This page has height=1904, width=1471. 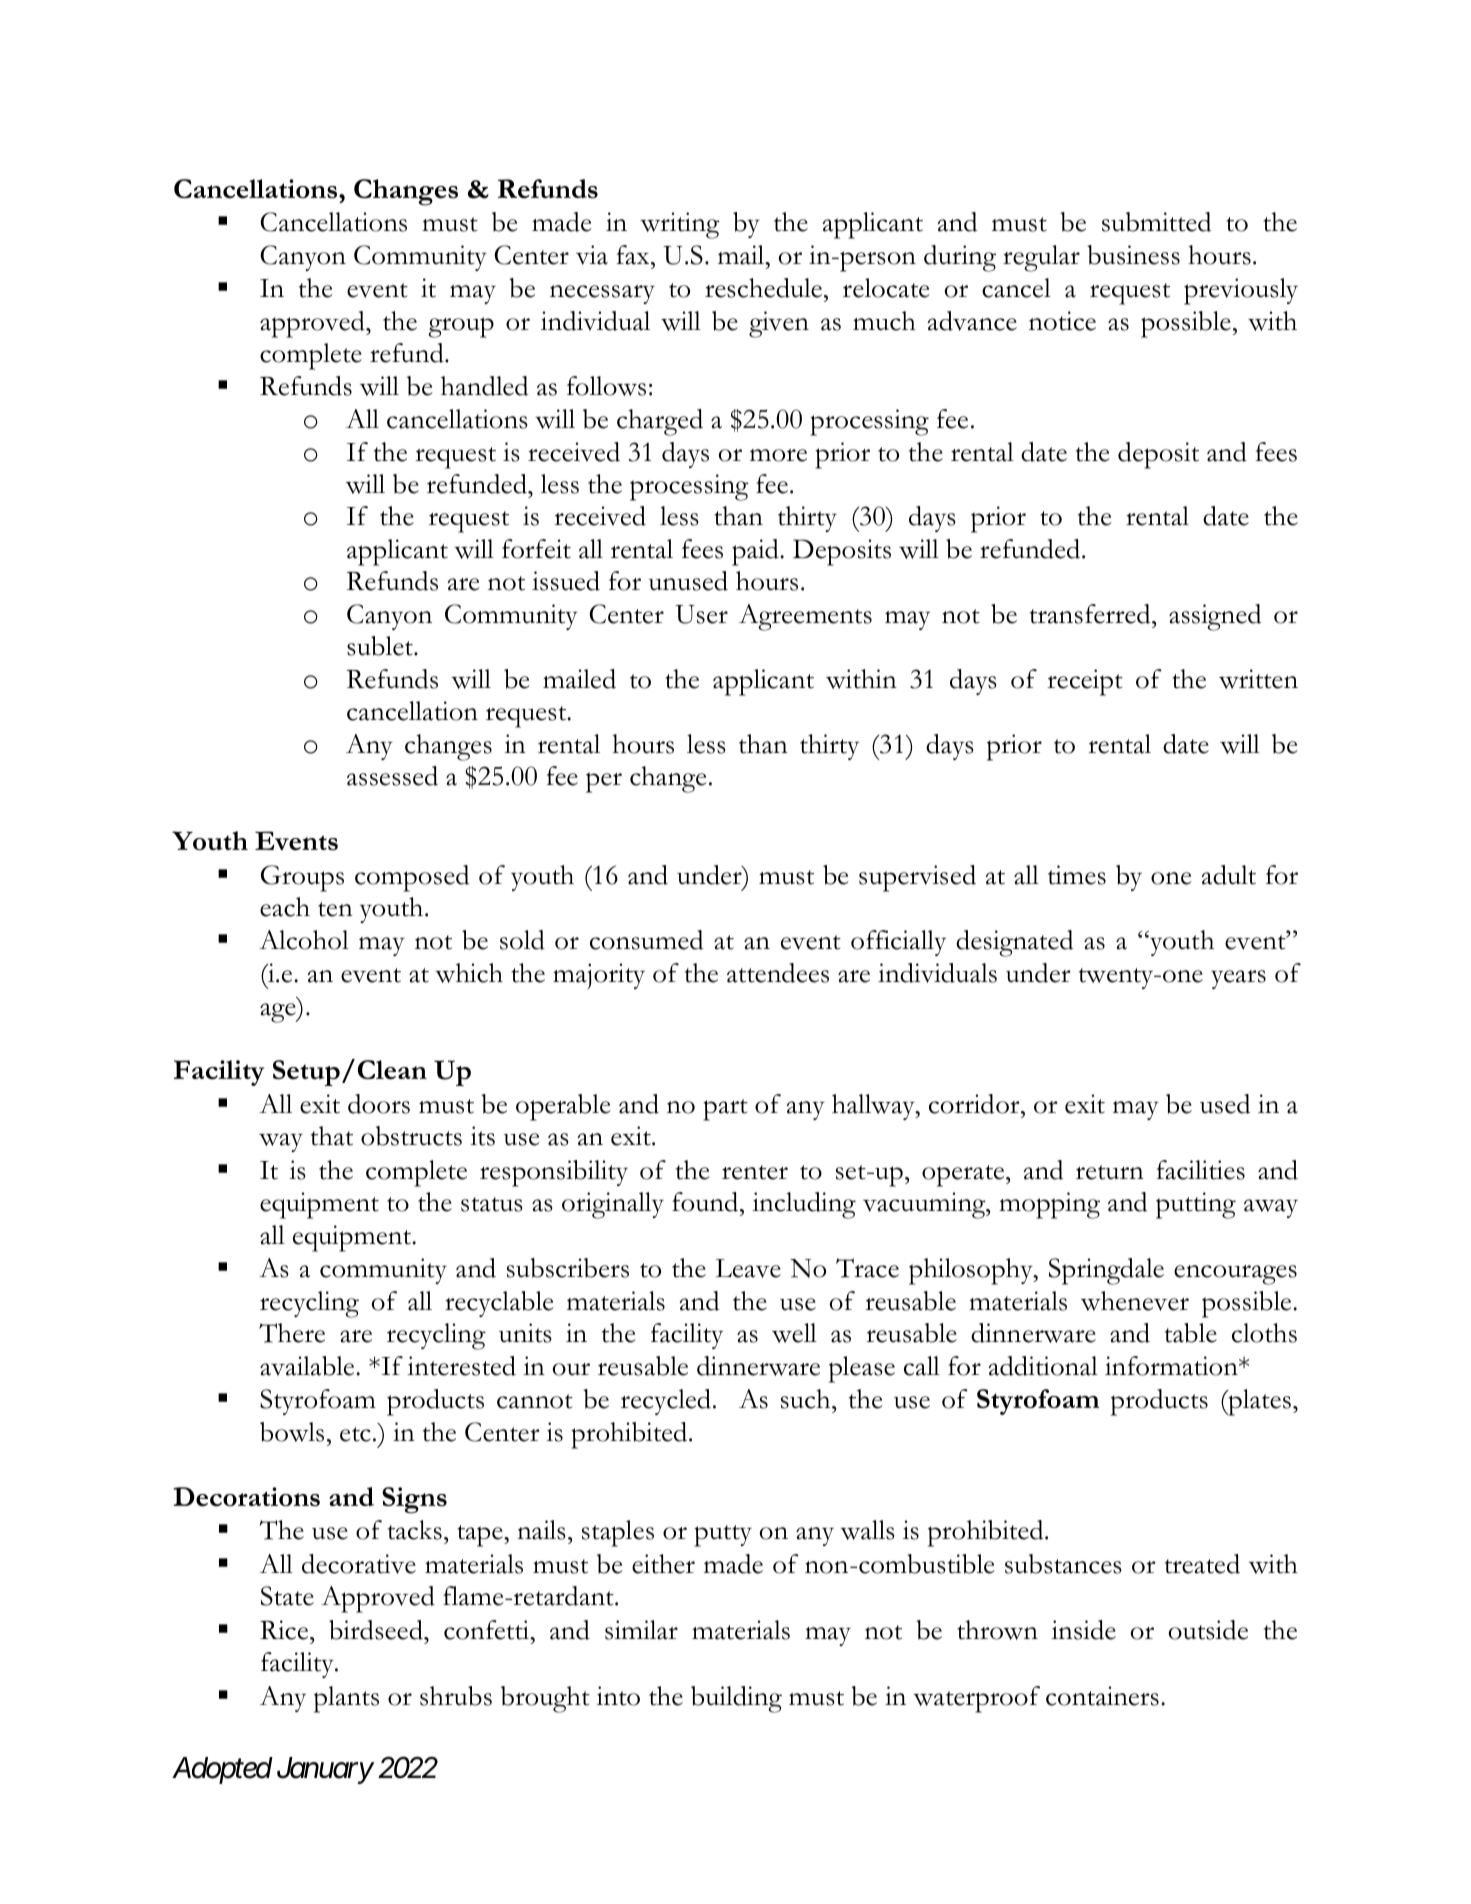 What do you see at coordinates (484, 386) in the page?
I see `handled` at bounding box center [484, 386].
